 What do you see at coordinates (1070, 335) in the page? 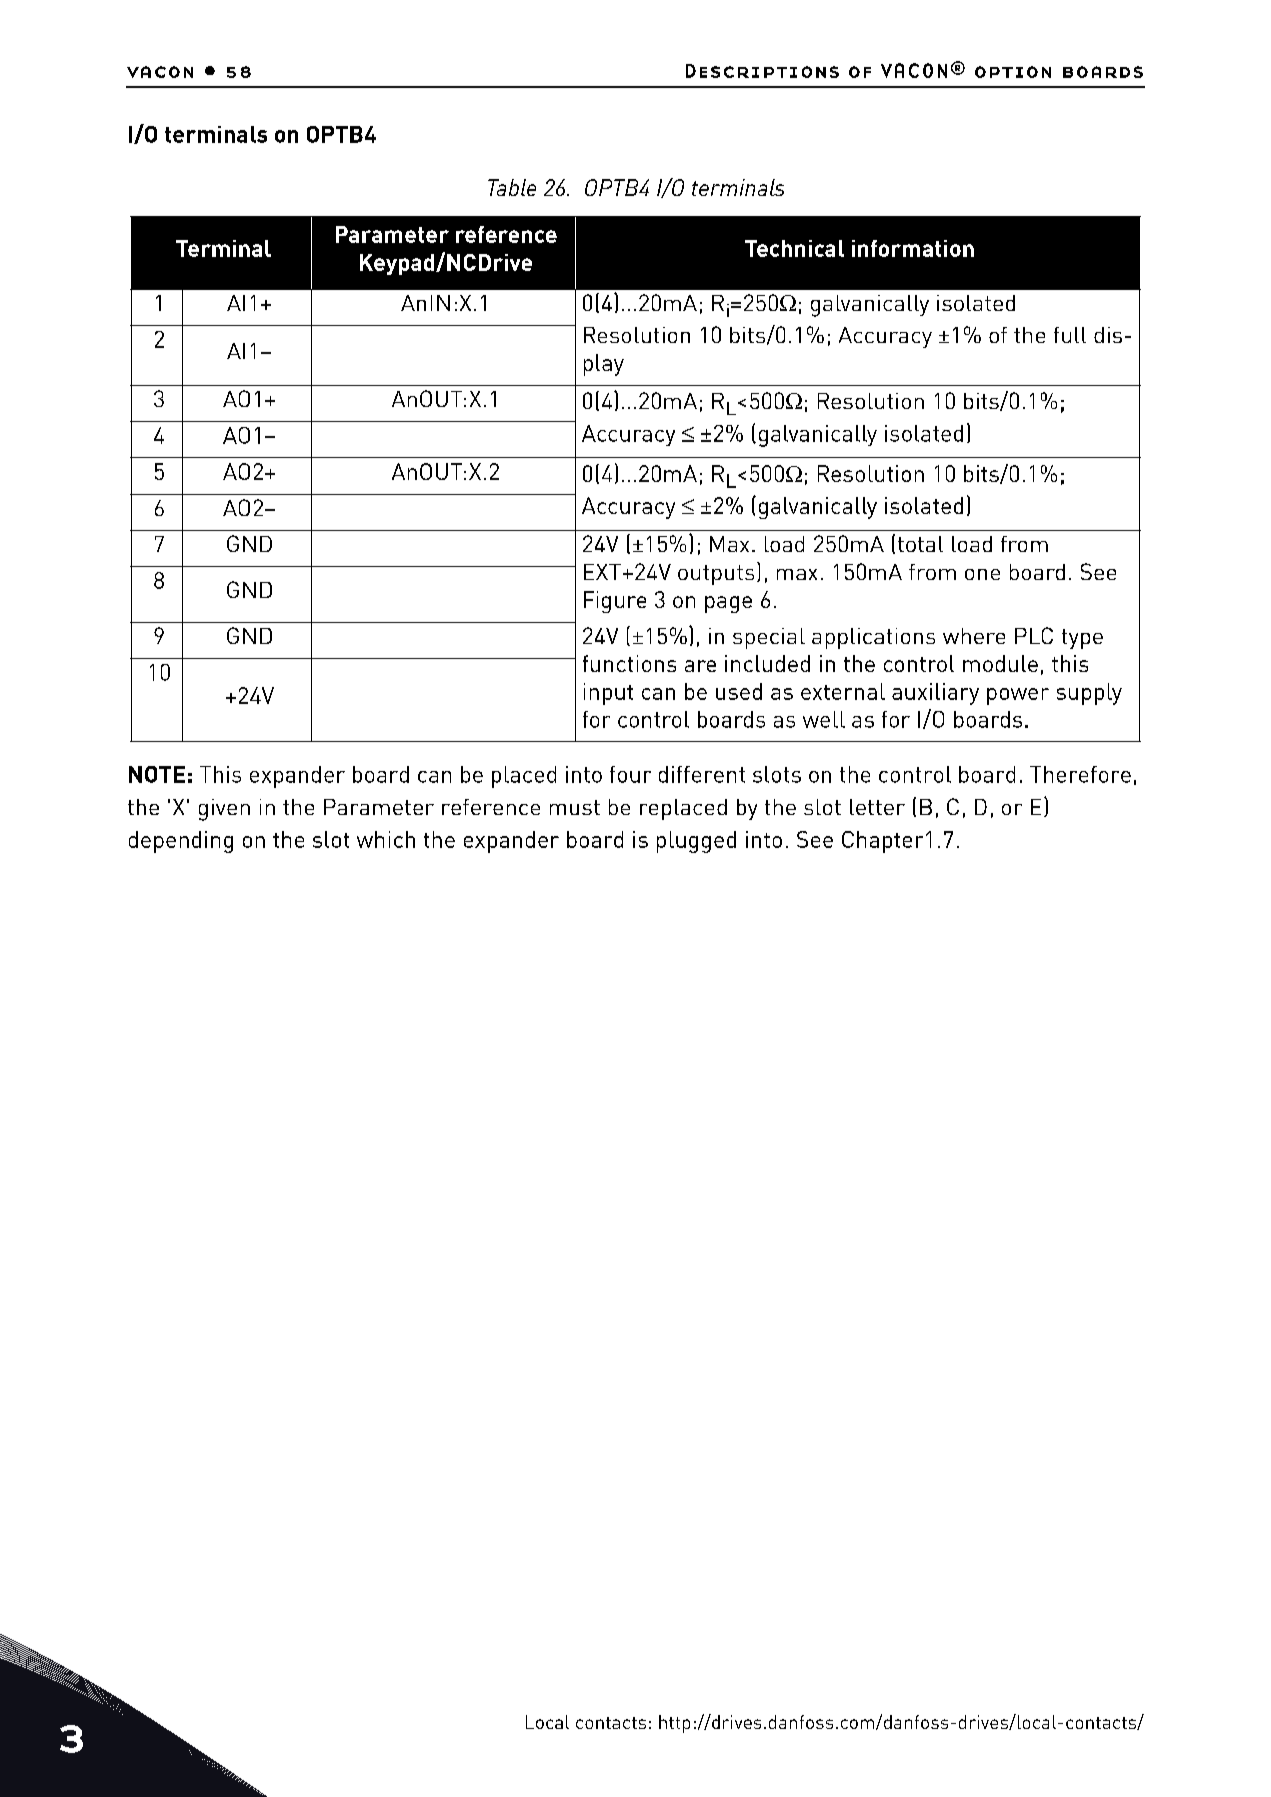
I see `full` at bounding box center [1070, 335].
